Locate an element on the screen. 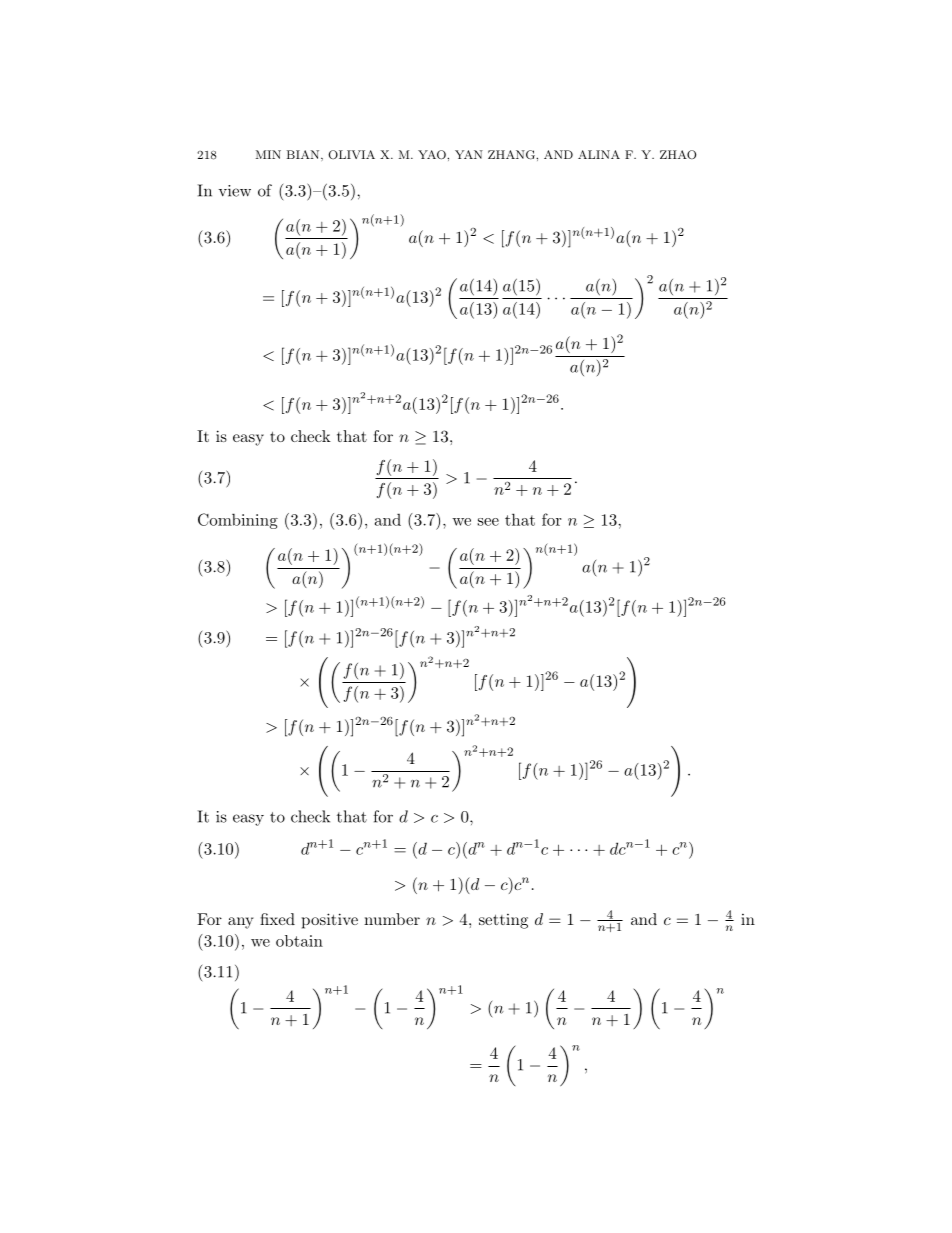 Image resolution: width=952 pixels, height=1233 pixels. ZHAO is located at coordinates (678, 154).
